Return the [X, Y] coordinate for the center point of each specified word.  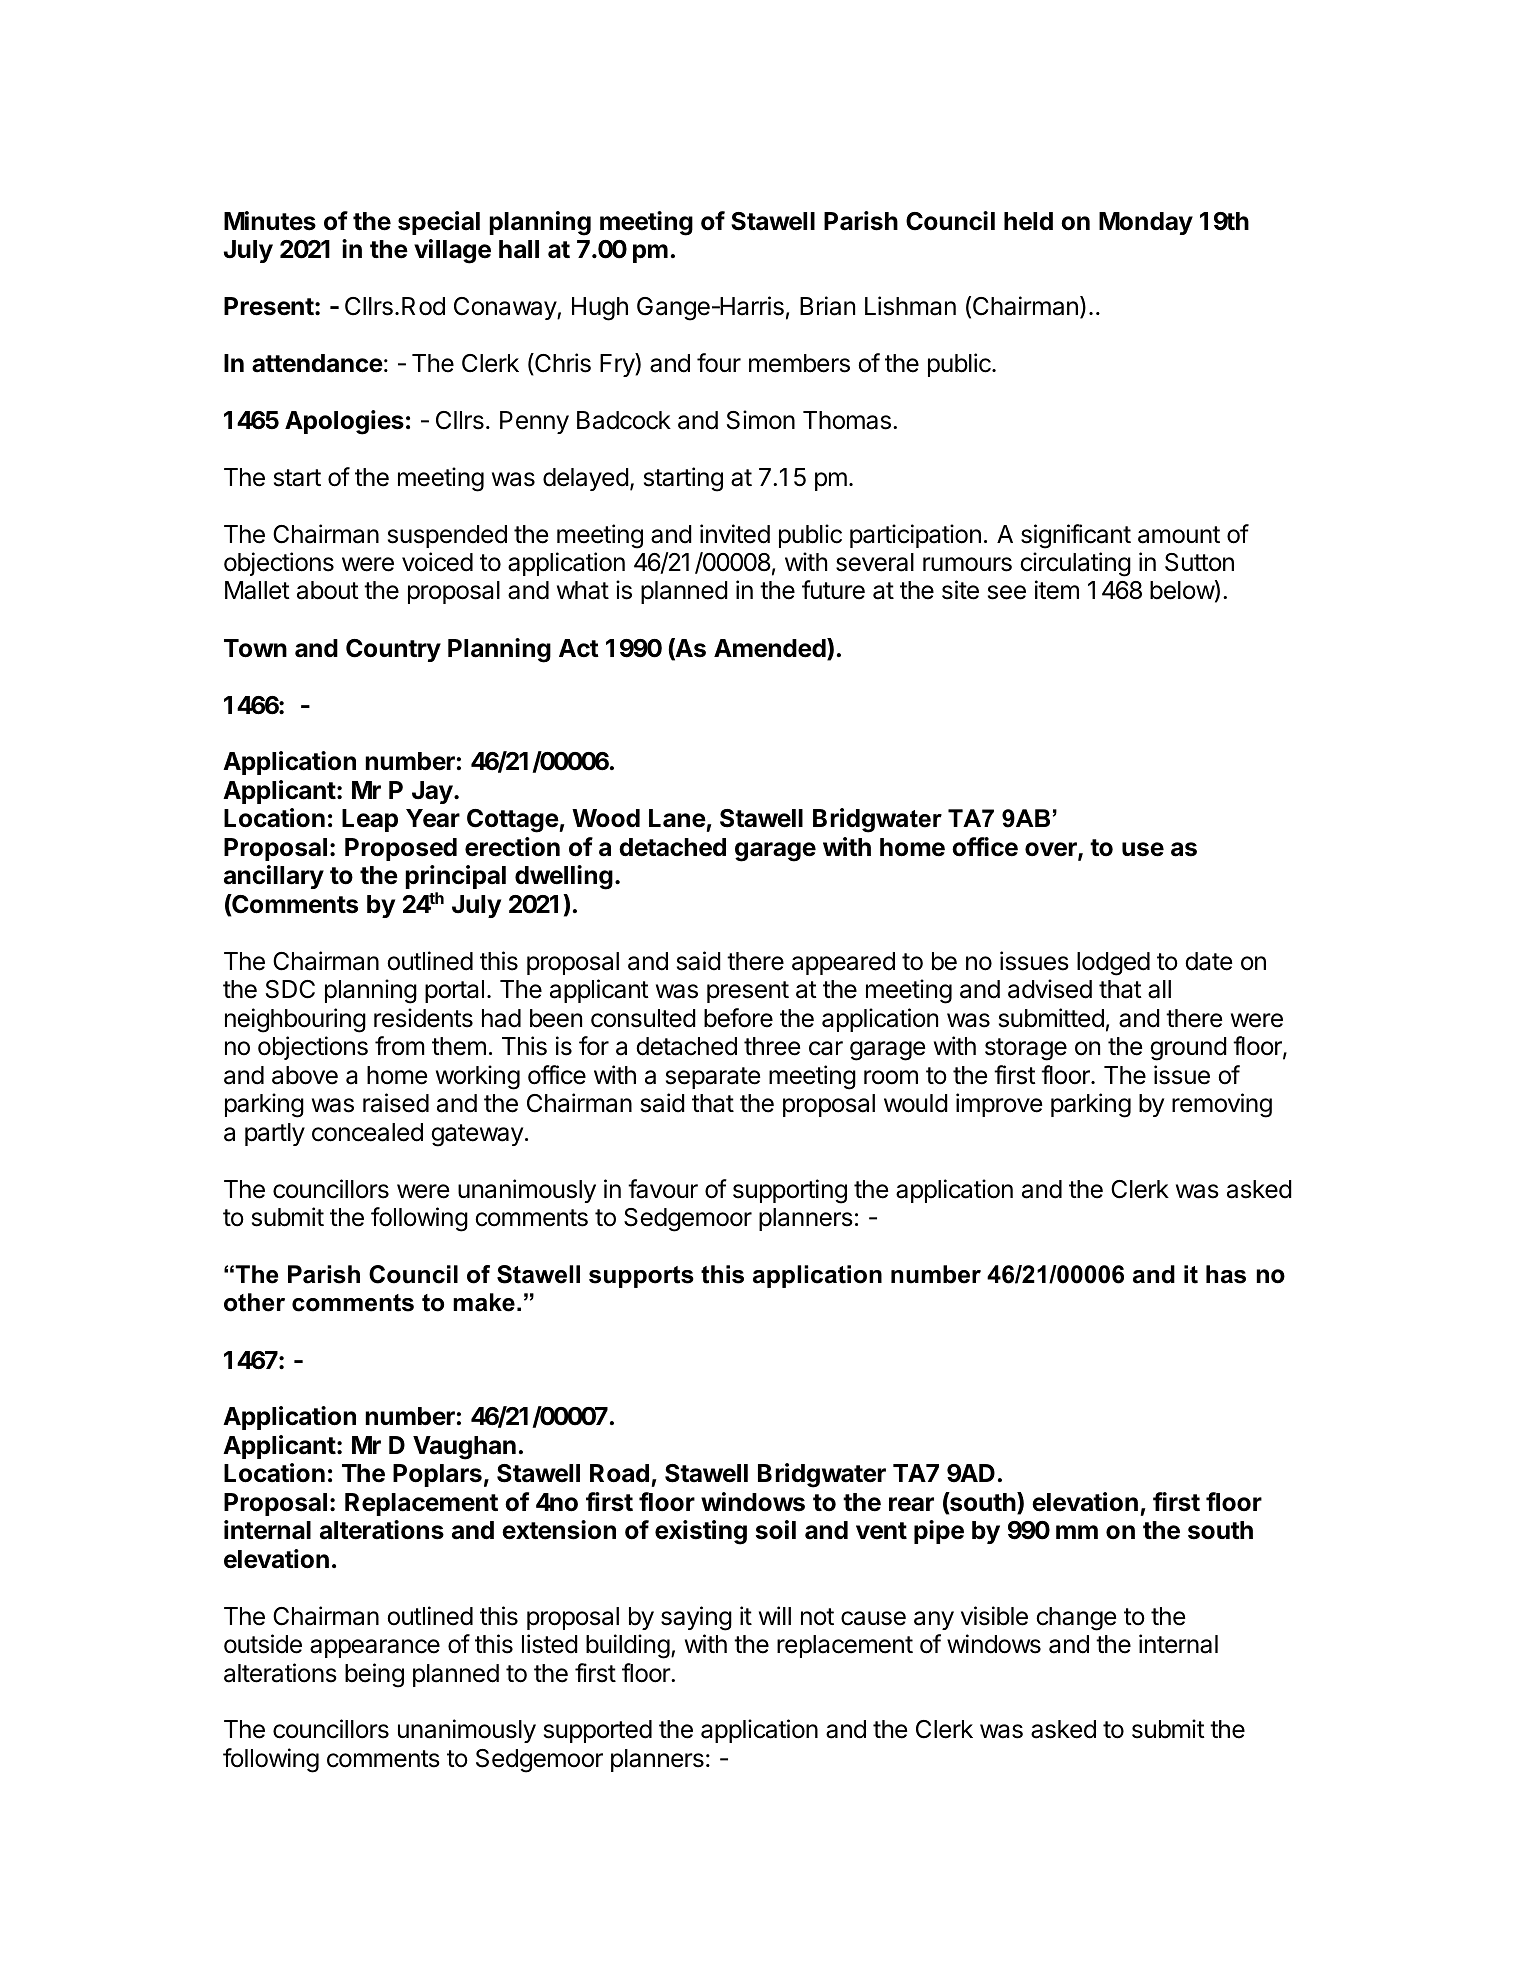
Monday [1146, 223]
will [775, 1615]
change [1076, 1619]
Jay [432, 792]
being [374, 1675]
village [452, 251]
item [1057, 590]
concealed [367, 1132]
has [1226, 1274]
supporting [790, 1191]
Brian [827, 306]
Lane [677, 818]
